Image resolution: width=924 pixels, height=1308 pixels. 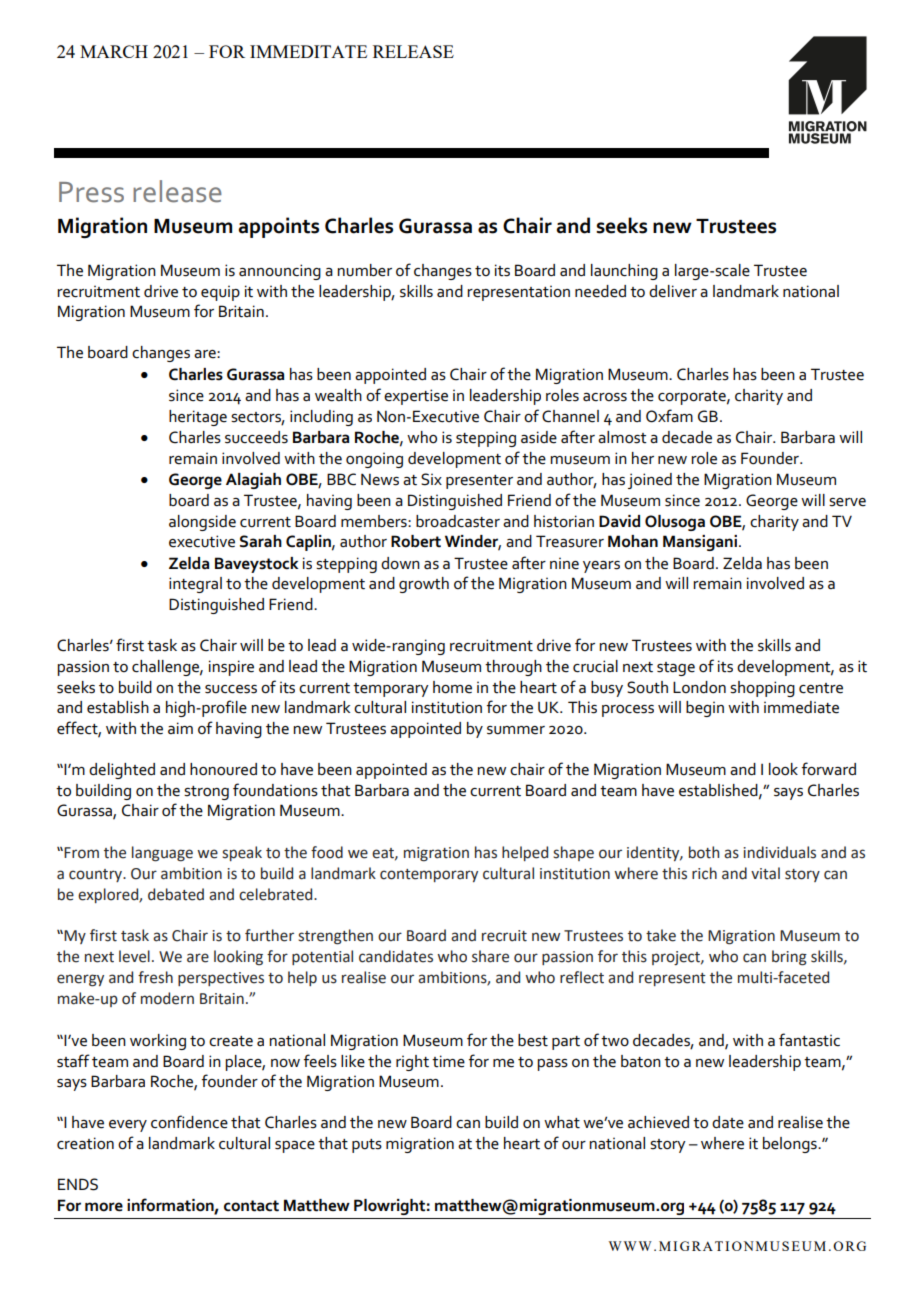 What do you see at coordinates (279, 227) in the screenshot?
I see `appoints` at bounding box center [279, 227].
